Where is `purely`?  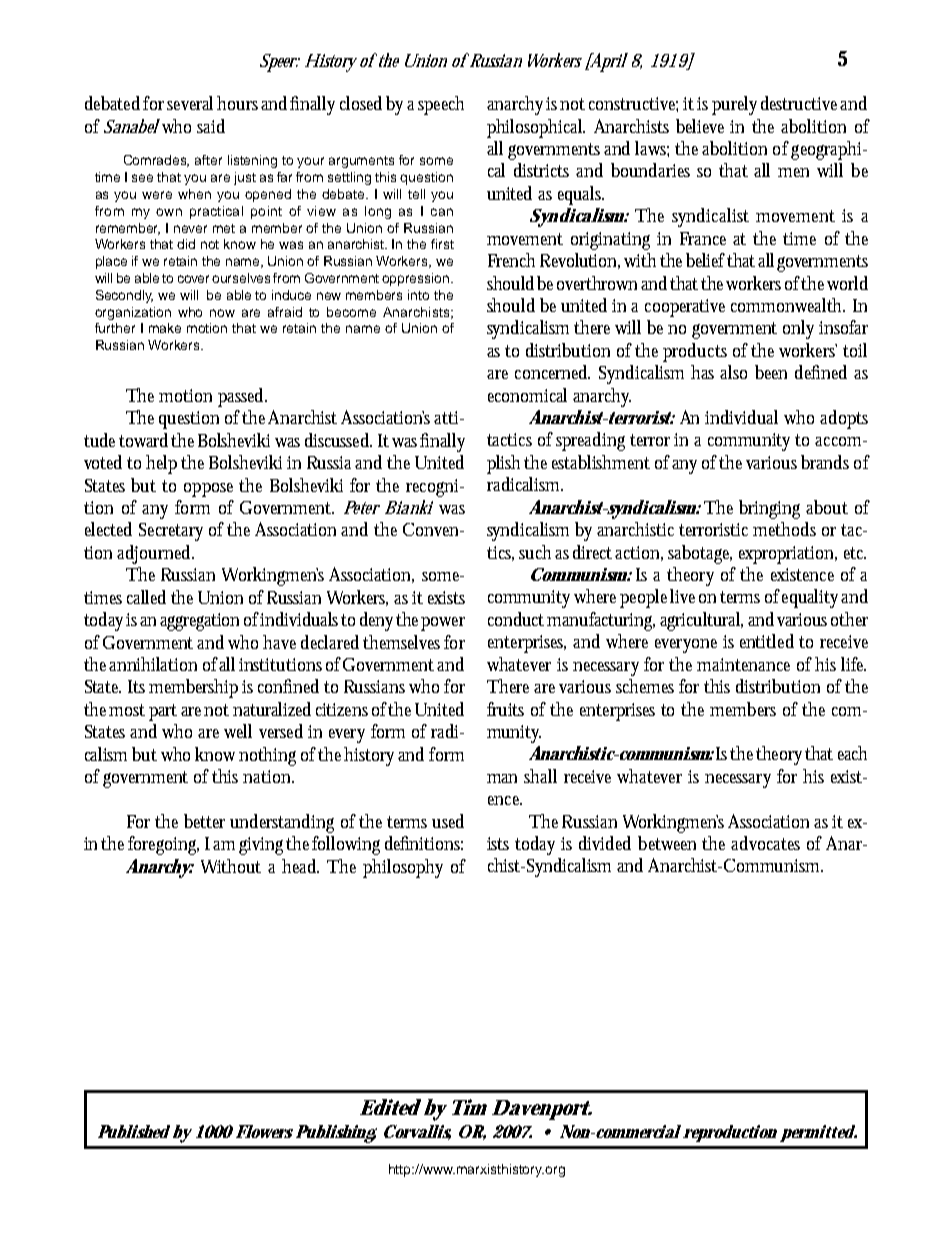
purely is located at coordinates (734, 105).
